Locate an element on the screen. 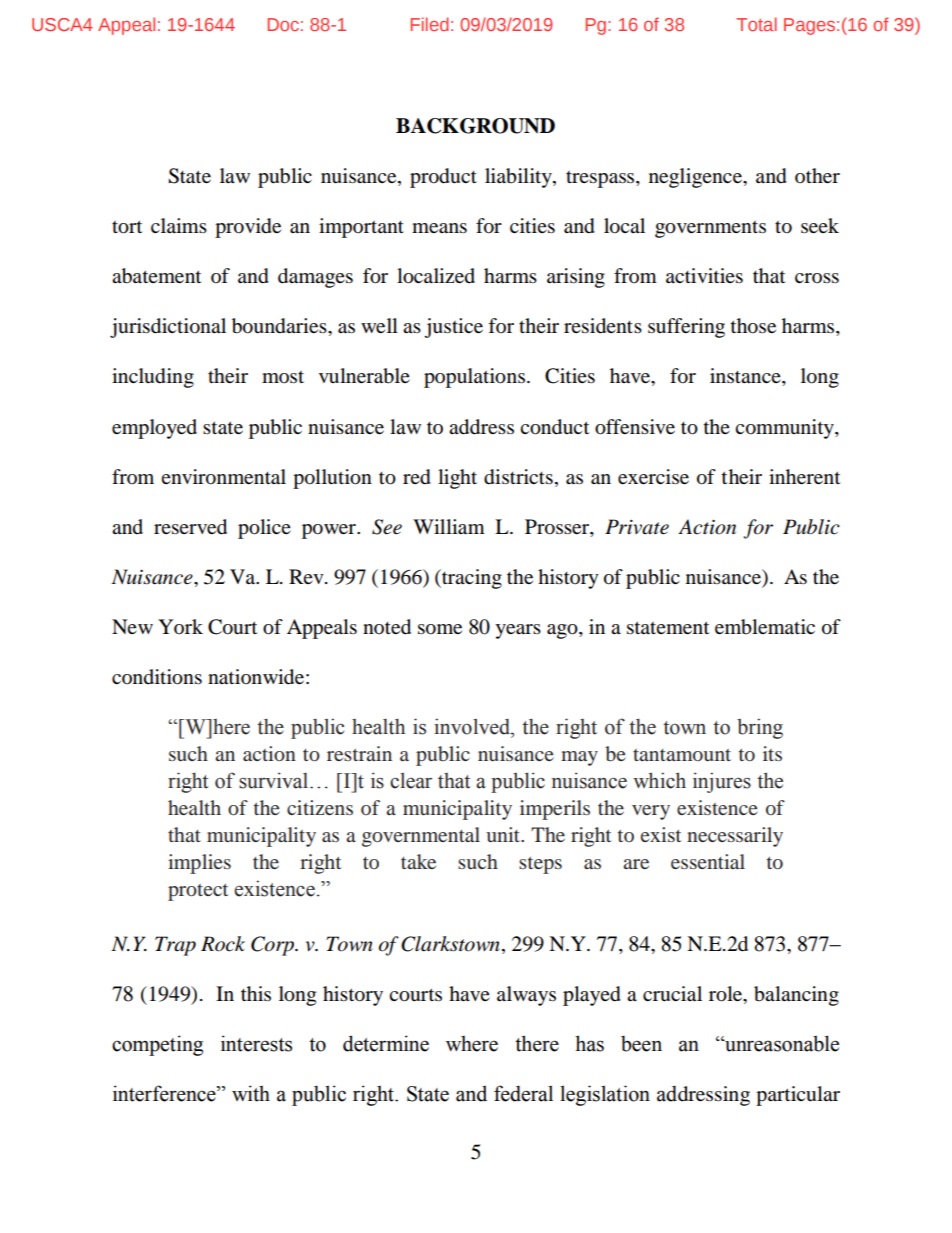 The image size is (952, 1233). populations is located at coordinates (474, 378).
